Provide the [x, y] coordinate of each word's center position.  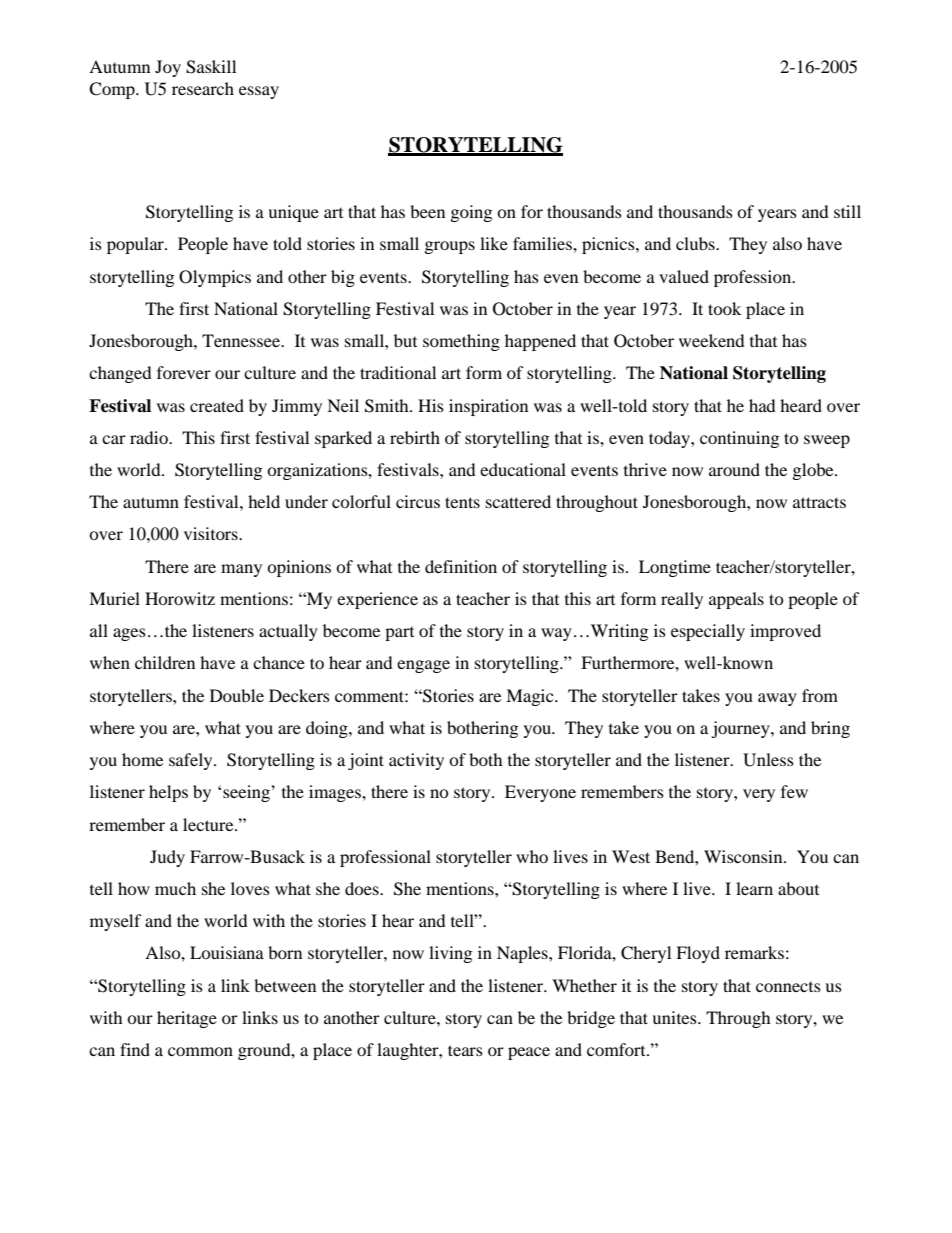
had [762, 405]
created [217, 405]
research [203, 88]
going [471, 213]
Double [237, 695]
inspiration [488, 407]
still [847, 211]
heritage [187, 1019]
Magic [531, 697]
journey [741, 729]
